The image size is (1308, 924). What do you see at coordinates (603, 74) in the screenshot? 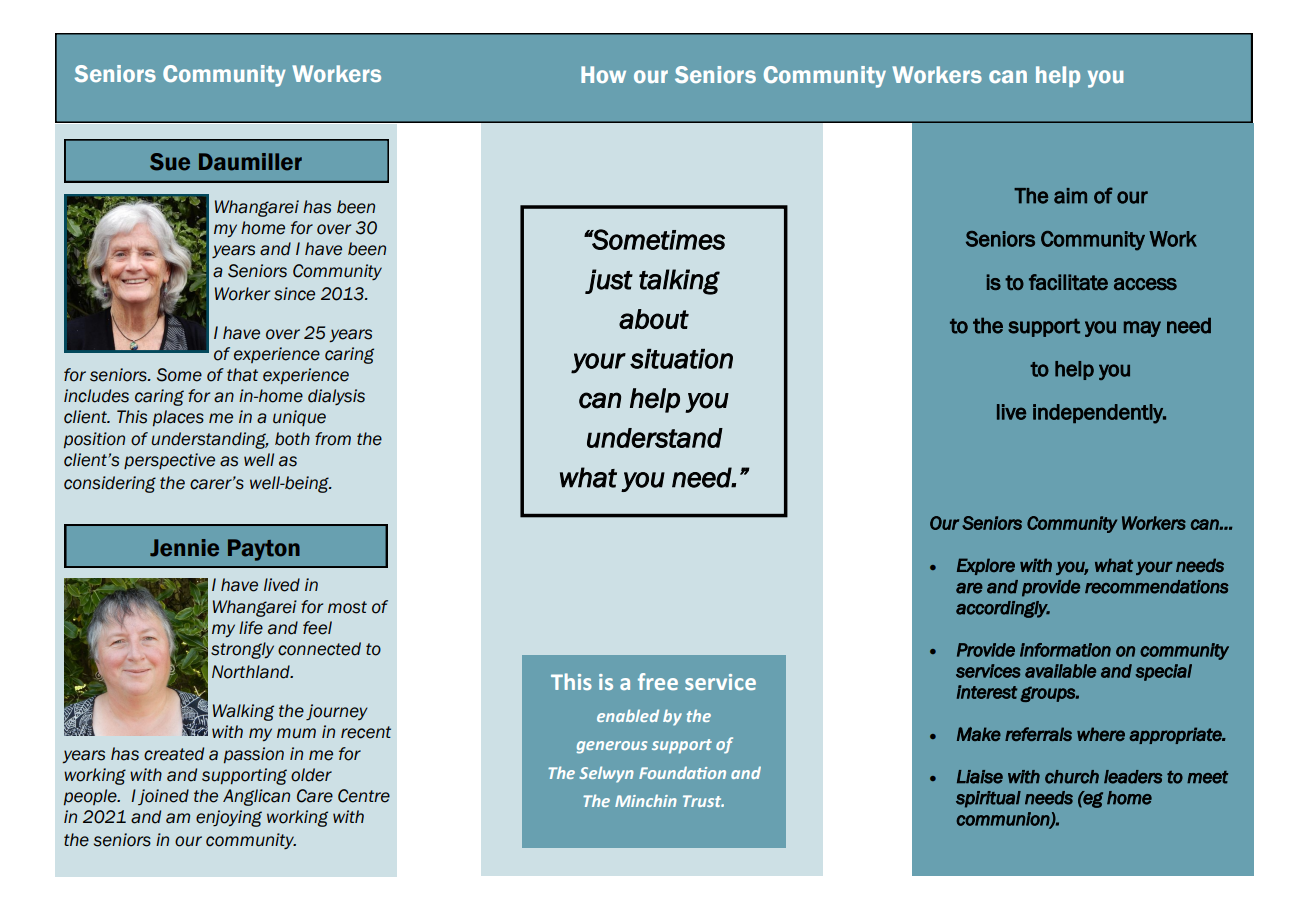
I see `How` at bounding box center [603, 74].
